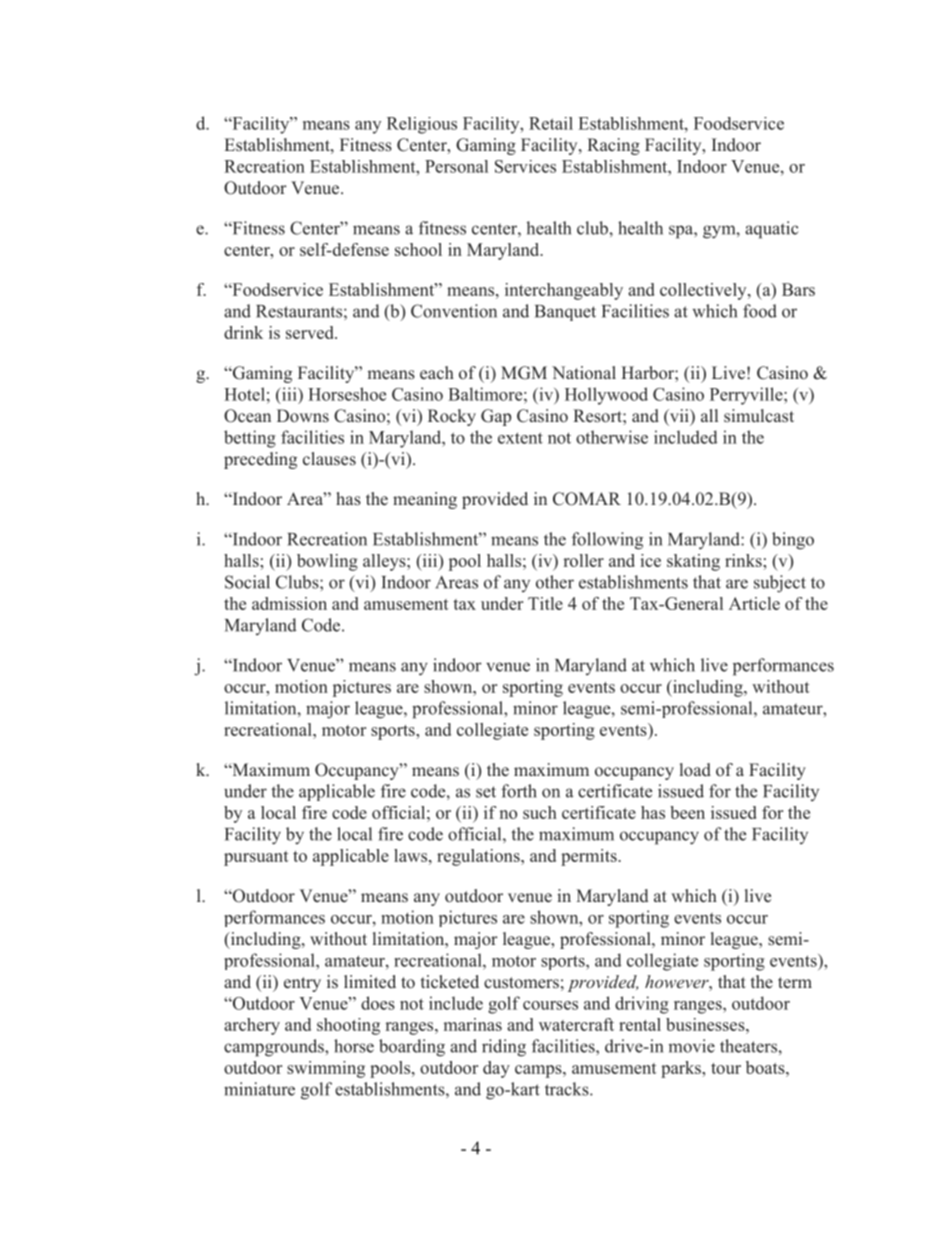 The image size is (952, 1233). I want to click on Article, so click(754, 603).
